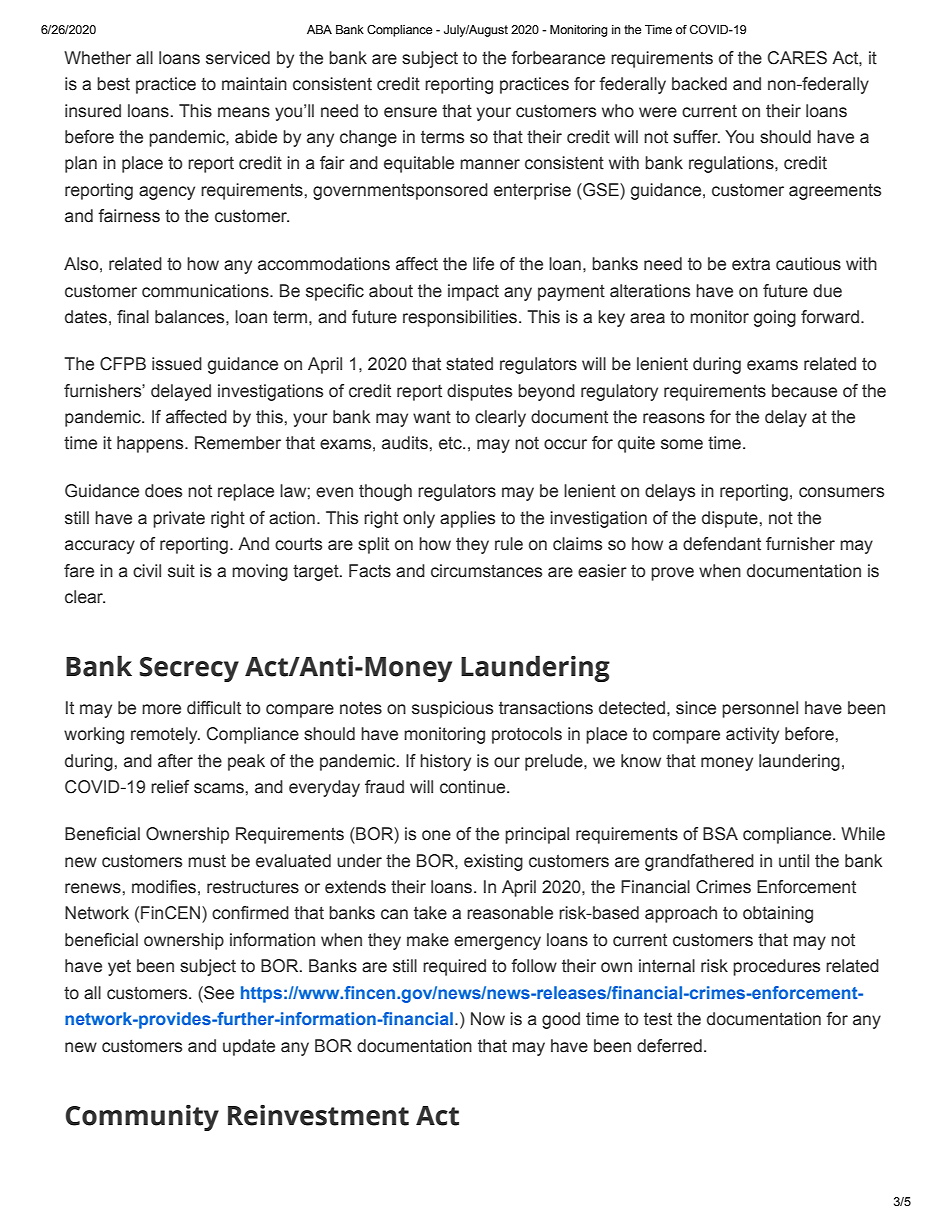  Describe the element at coordinates (558, 58) in the image. I see `forbearance` at that location.
